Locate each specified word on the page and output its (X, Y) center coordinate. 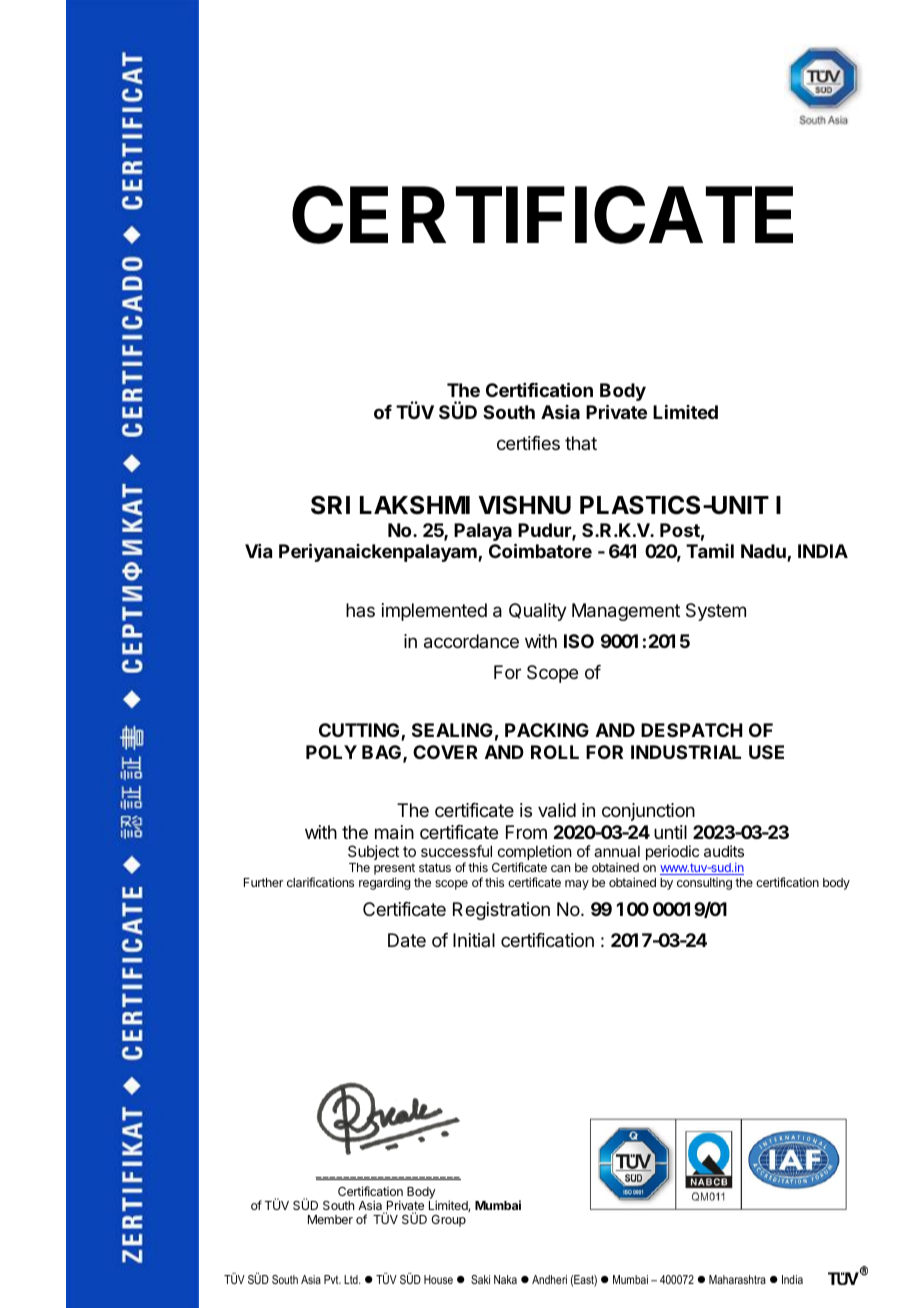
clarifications (320, 882)
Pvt (332, 1279)
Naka (505, 1279)
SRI (330, 505)
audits (724, 851)
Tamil (710, 551)
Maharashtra (737, 1279)
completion (533, 854)
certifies (528, 443)
